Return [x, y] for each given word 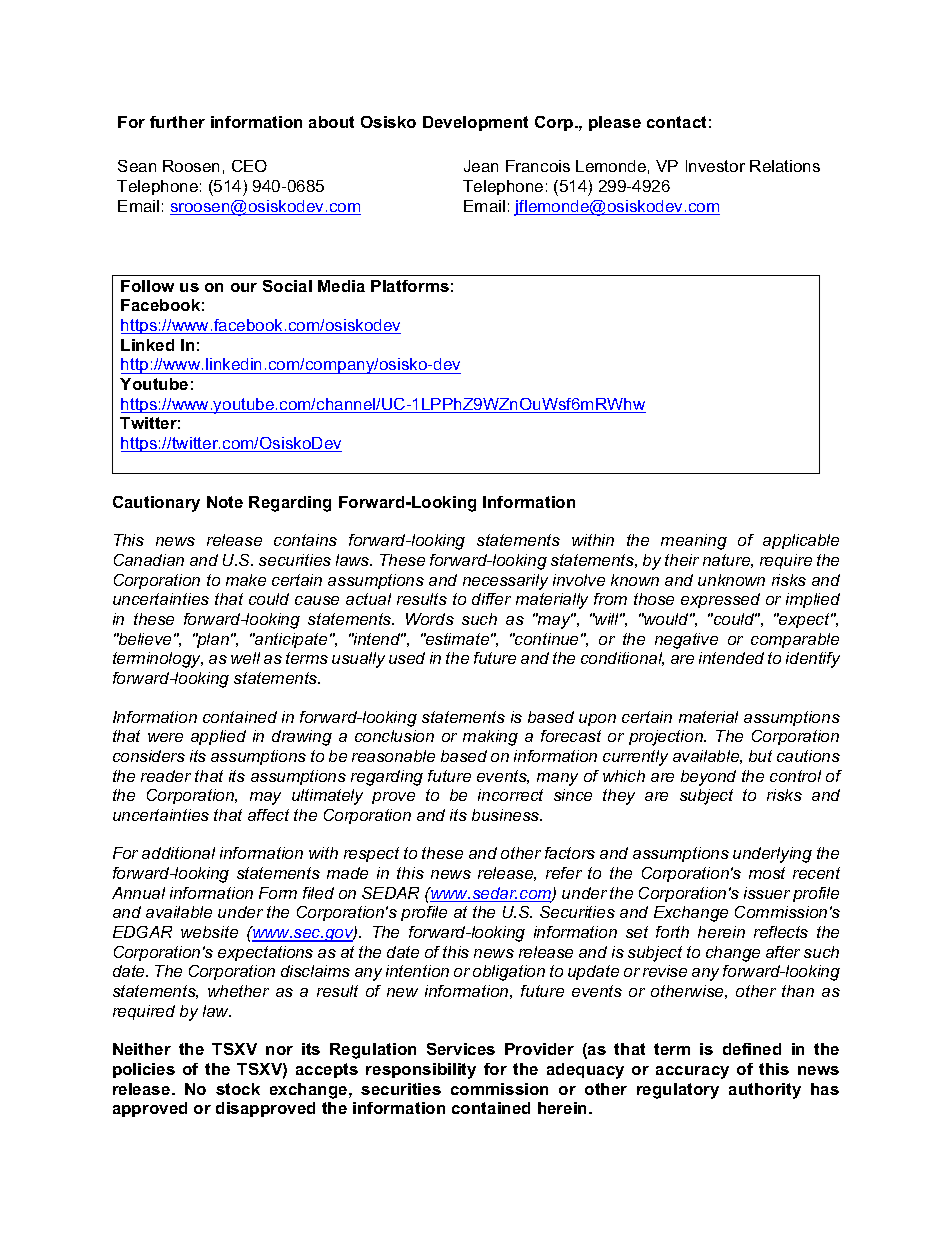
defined [752, 1049]
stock [238, 1089]
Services [461, 1049]
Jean [481, 166]
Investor [715, 166]
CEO [249, 166]
